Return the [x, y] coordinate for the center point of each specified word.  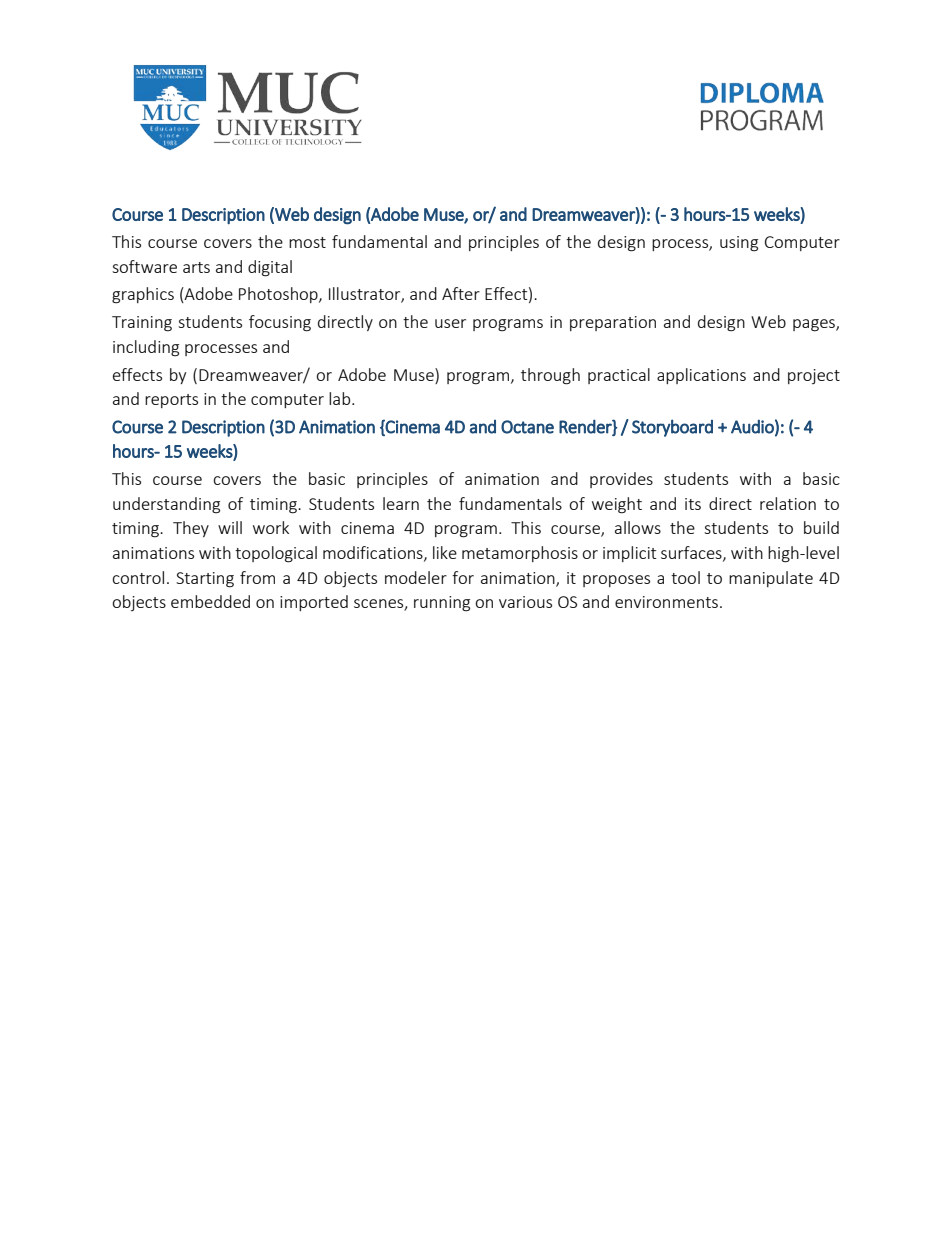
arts [196, 267]
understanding [166, 505]
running [442, 604]
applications [701, 376]
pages [815, 325]
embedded [210, 601]
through [550, 376]
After [461, 293]
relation [788, 503]
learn [401, 503]
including [146, 348]
